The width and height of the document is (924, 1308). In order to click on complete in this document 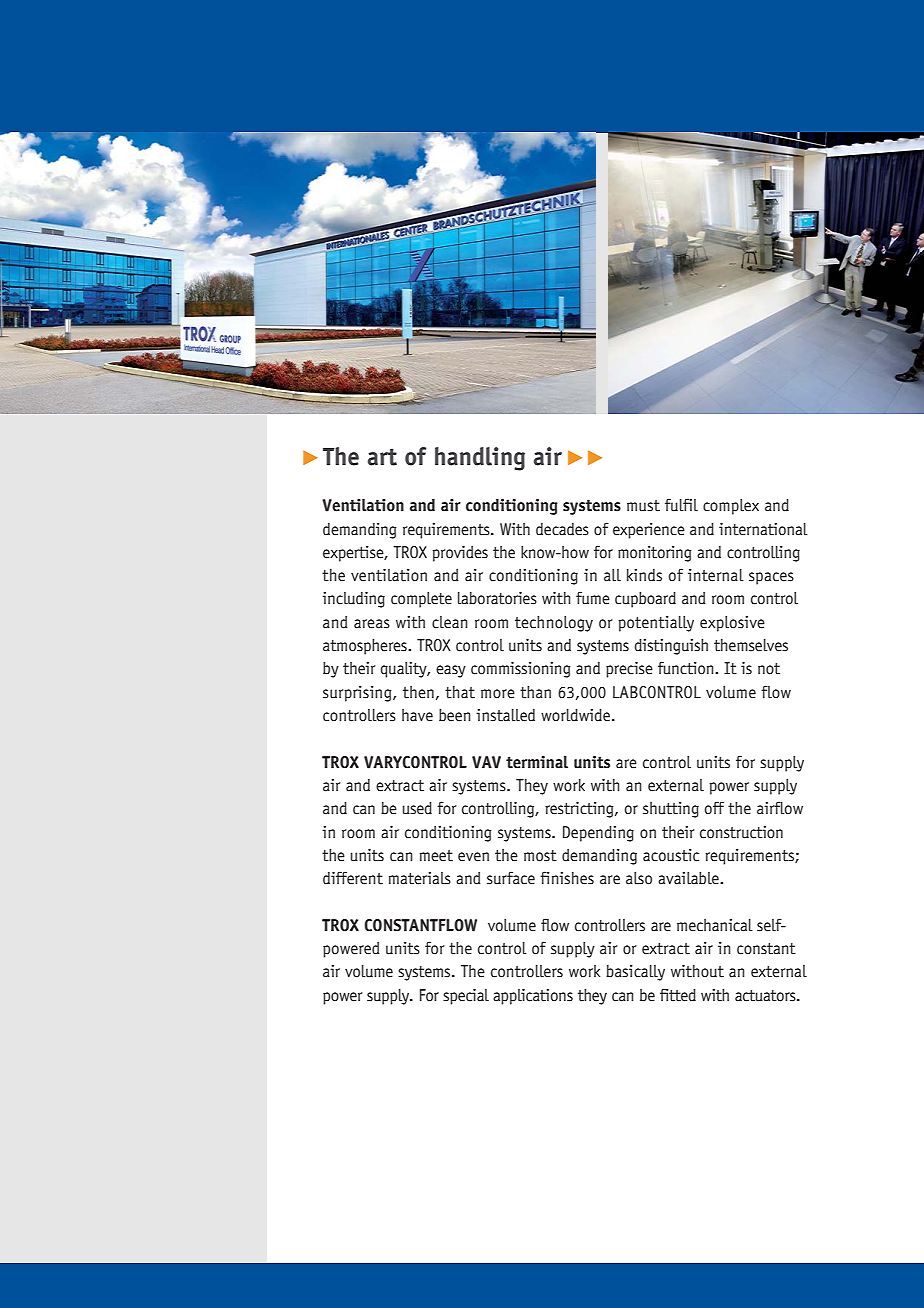, I will do `click(421, 600)`.
